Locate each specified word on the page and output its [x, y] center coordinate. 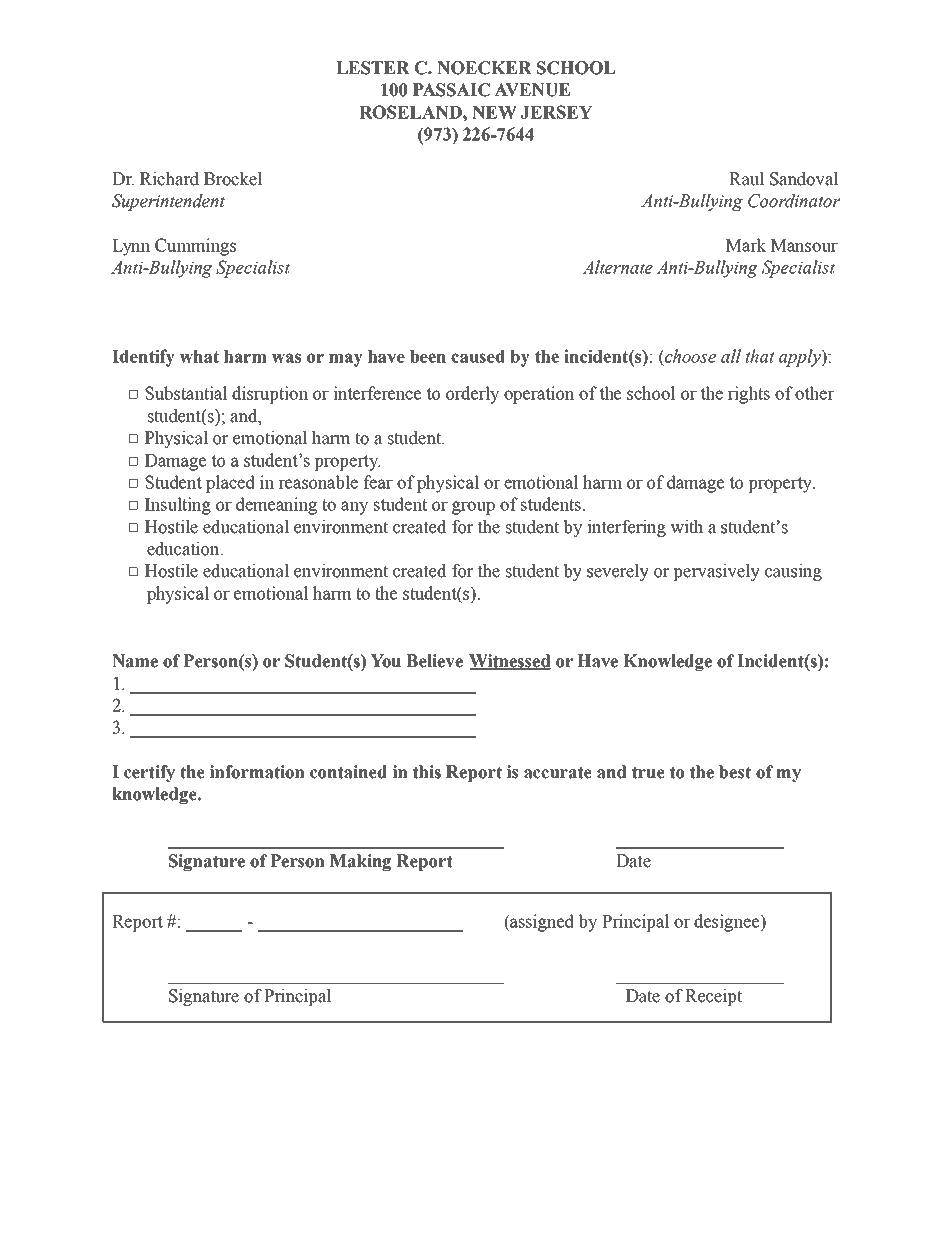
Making [360, 862]
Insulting [178, 506]
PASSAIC [451, 90]
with [686, 527]
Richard [169, 179]
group [473, 508]
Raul [747, 179]
